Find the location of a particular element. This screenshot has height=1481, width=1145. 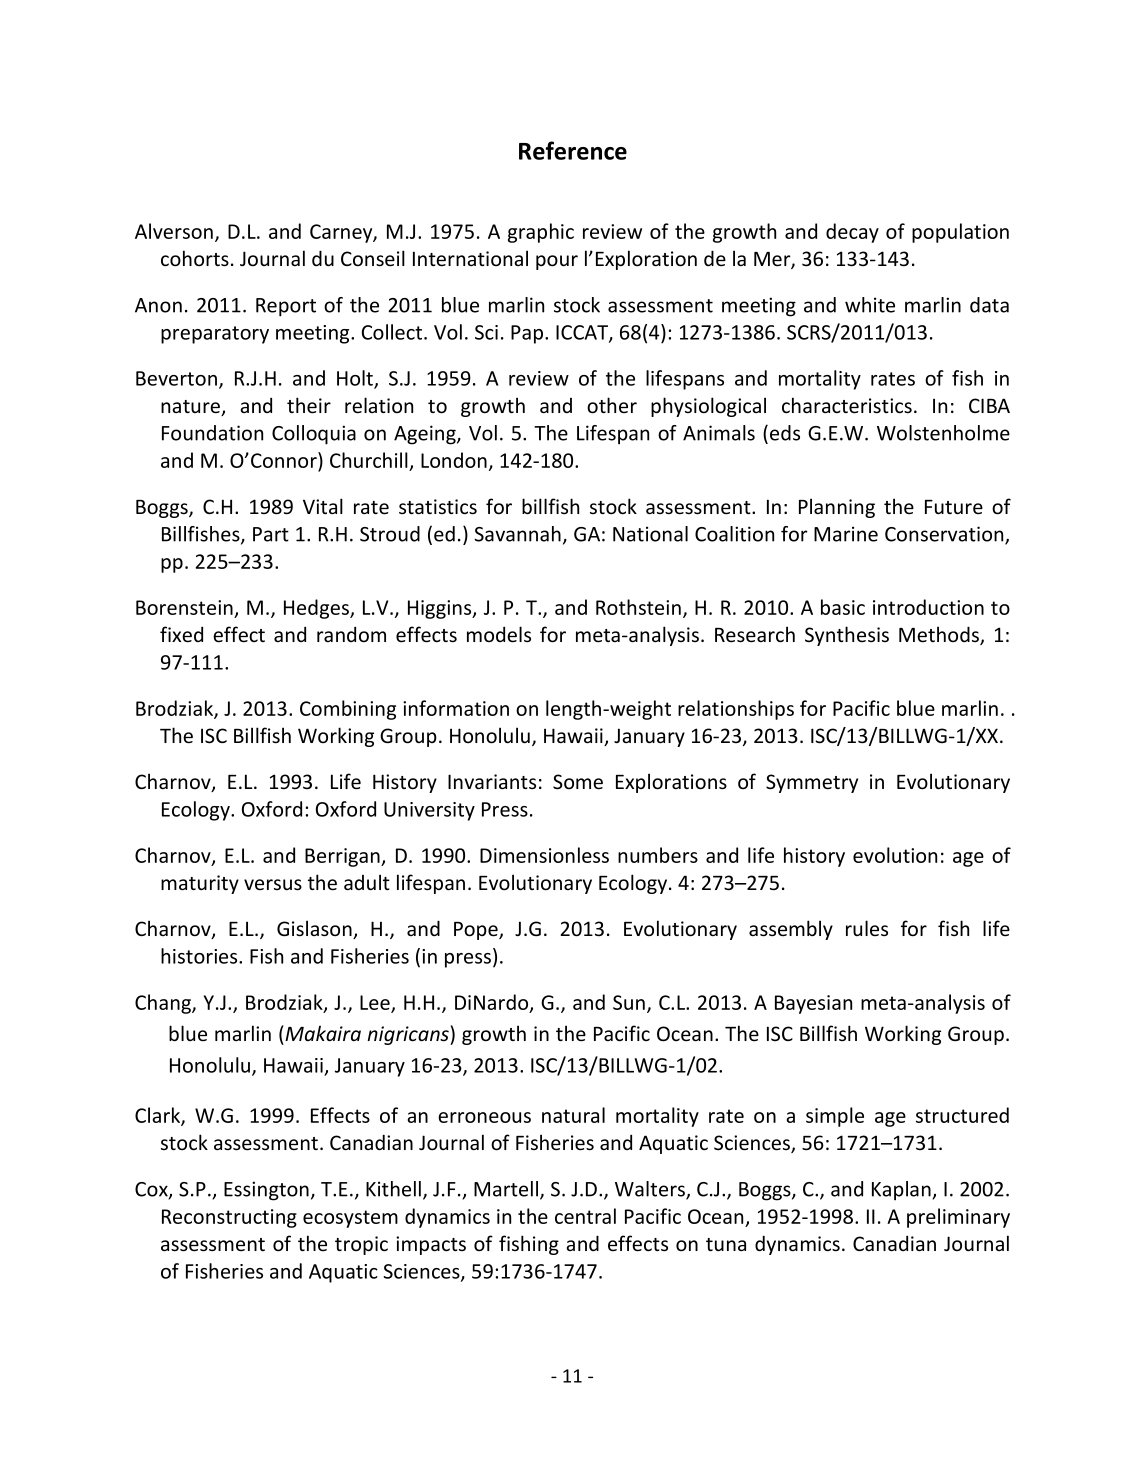

Foundation is located at coordinates (212, 433).
